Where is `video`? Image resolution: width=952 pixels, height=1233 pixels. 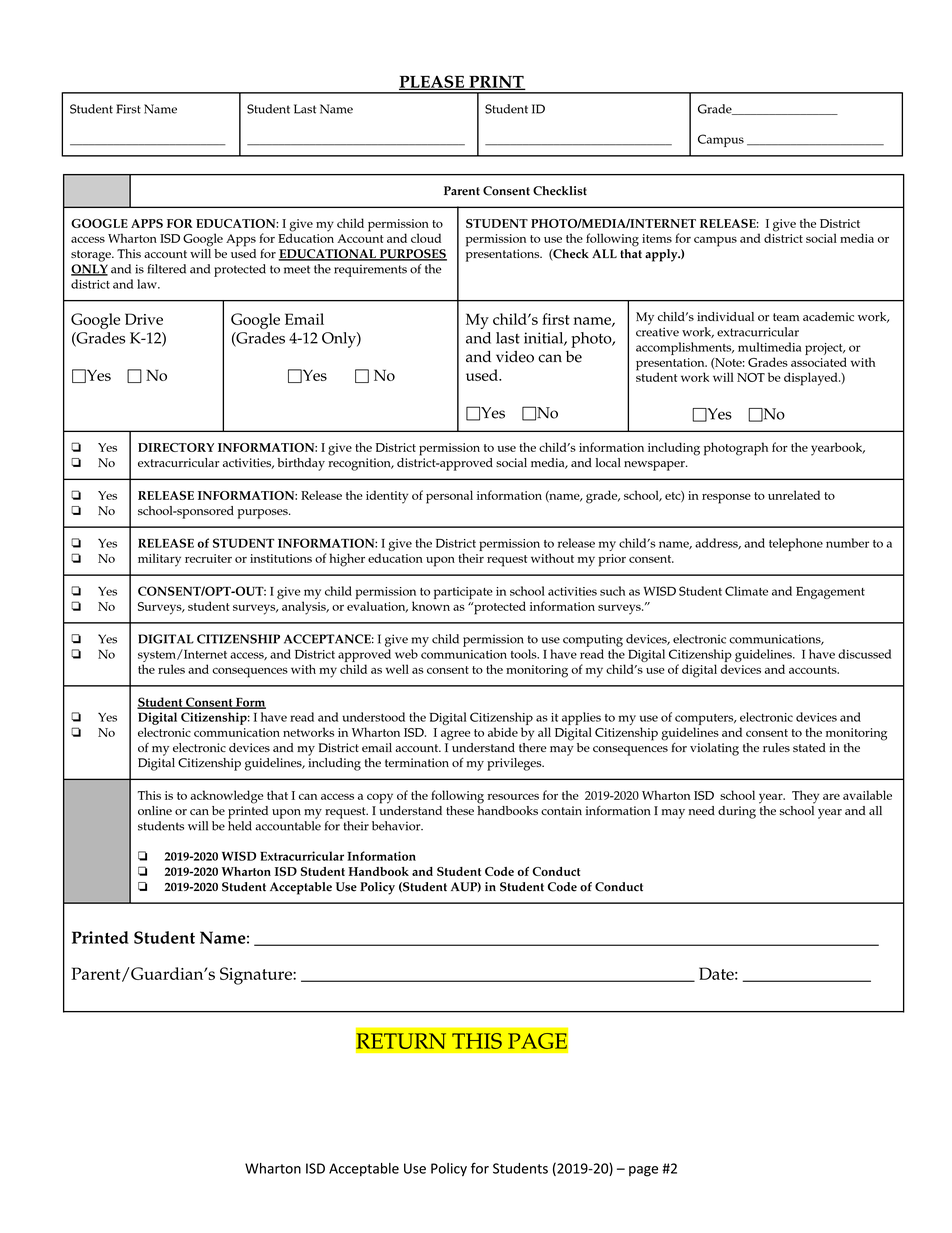 video is located at coordinates (515, 357).
